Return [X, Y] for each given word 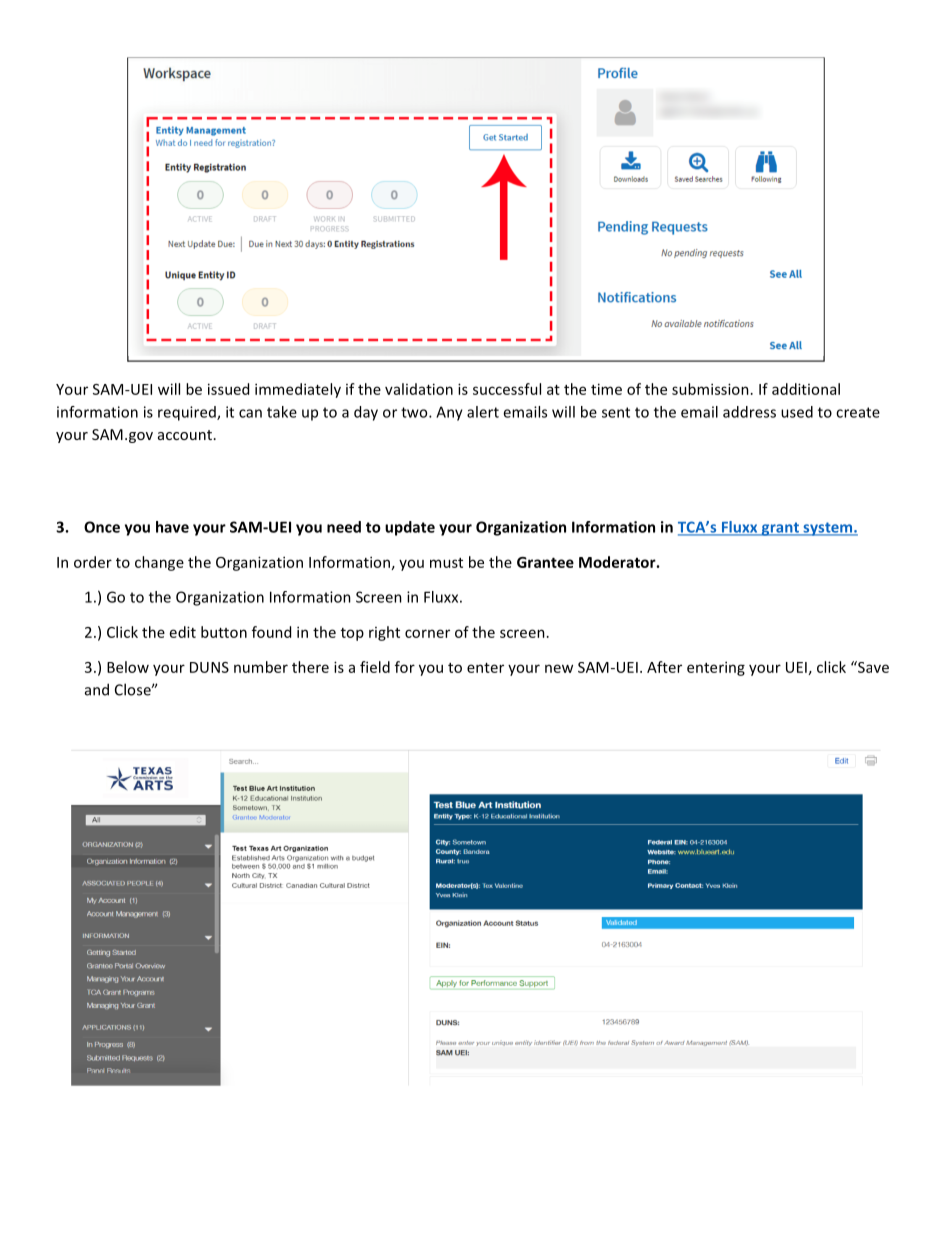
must [446, 563]
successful [507, 389]
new [559, 668]
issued [228, 389]
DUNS [209, 667]
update [410, 528]
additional [806, 389]
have [172, 527]
